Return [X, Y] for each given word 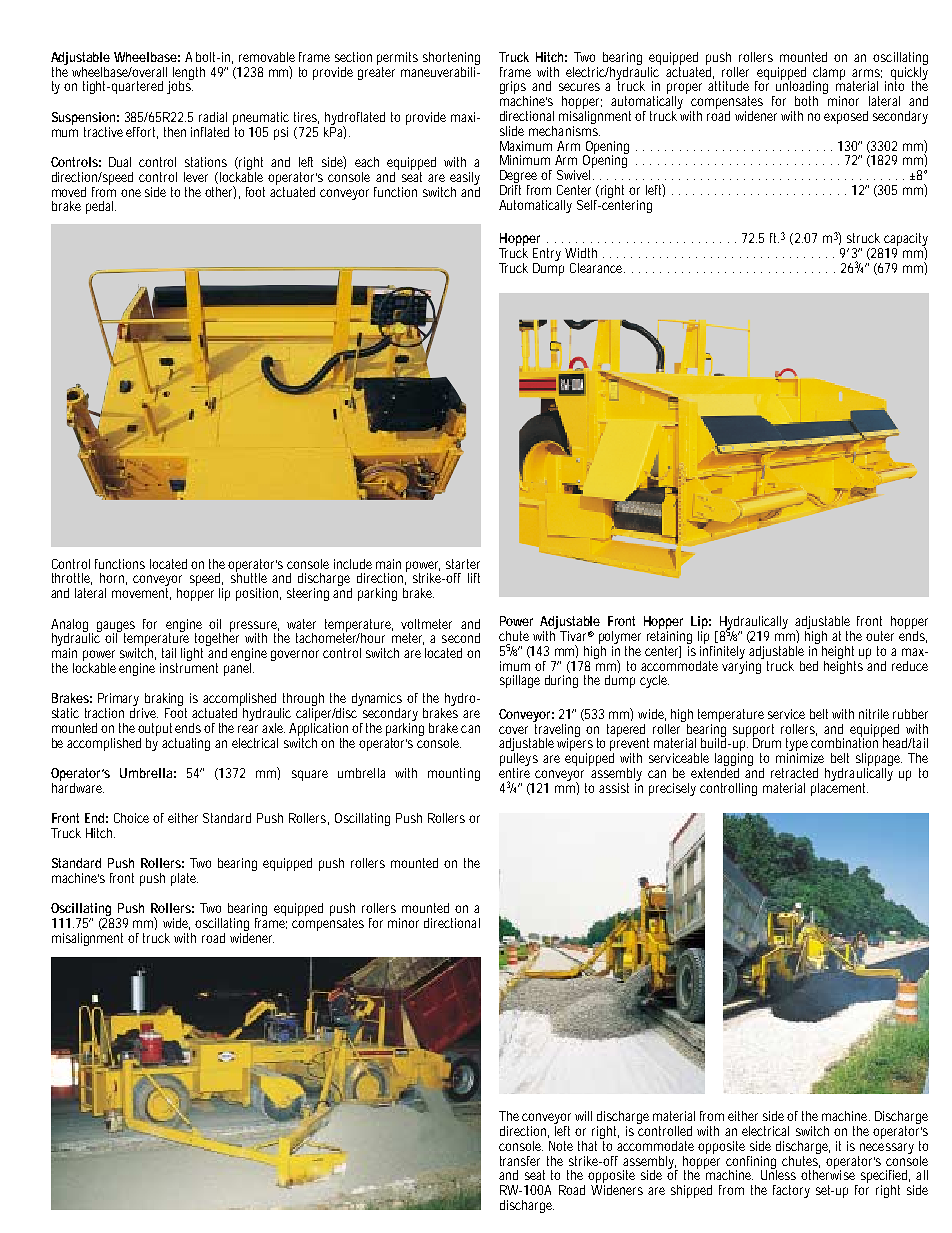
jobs [180, 86]
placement [839, 788]
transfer [520, 1161]
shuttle [249, 577]
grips [513, 89]
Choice [131, 818]
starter [463, 564]
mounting [454, 774]
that [590, 1144]
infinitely [723, 652]
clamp [829, 74]
